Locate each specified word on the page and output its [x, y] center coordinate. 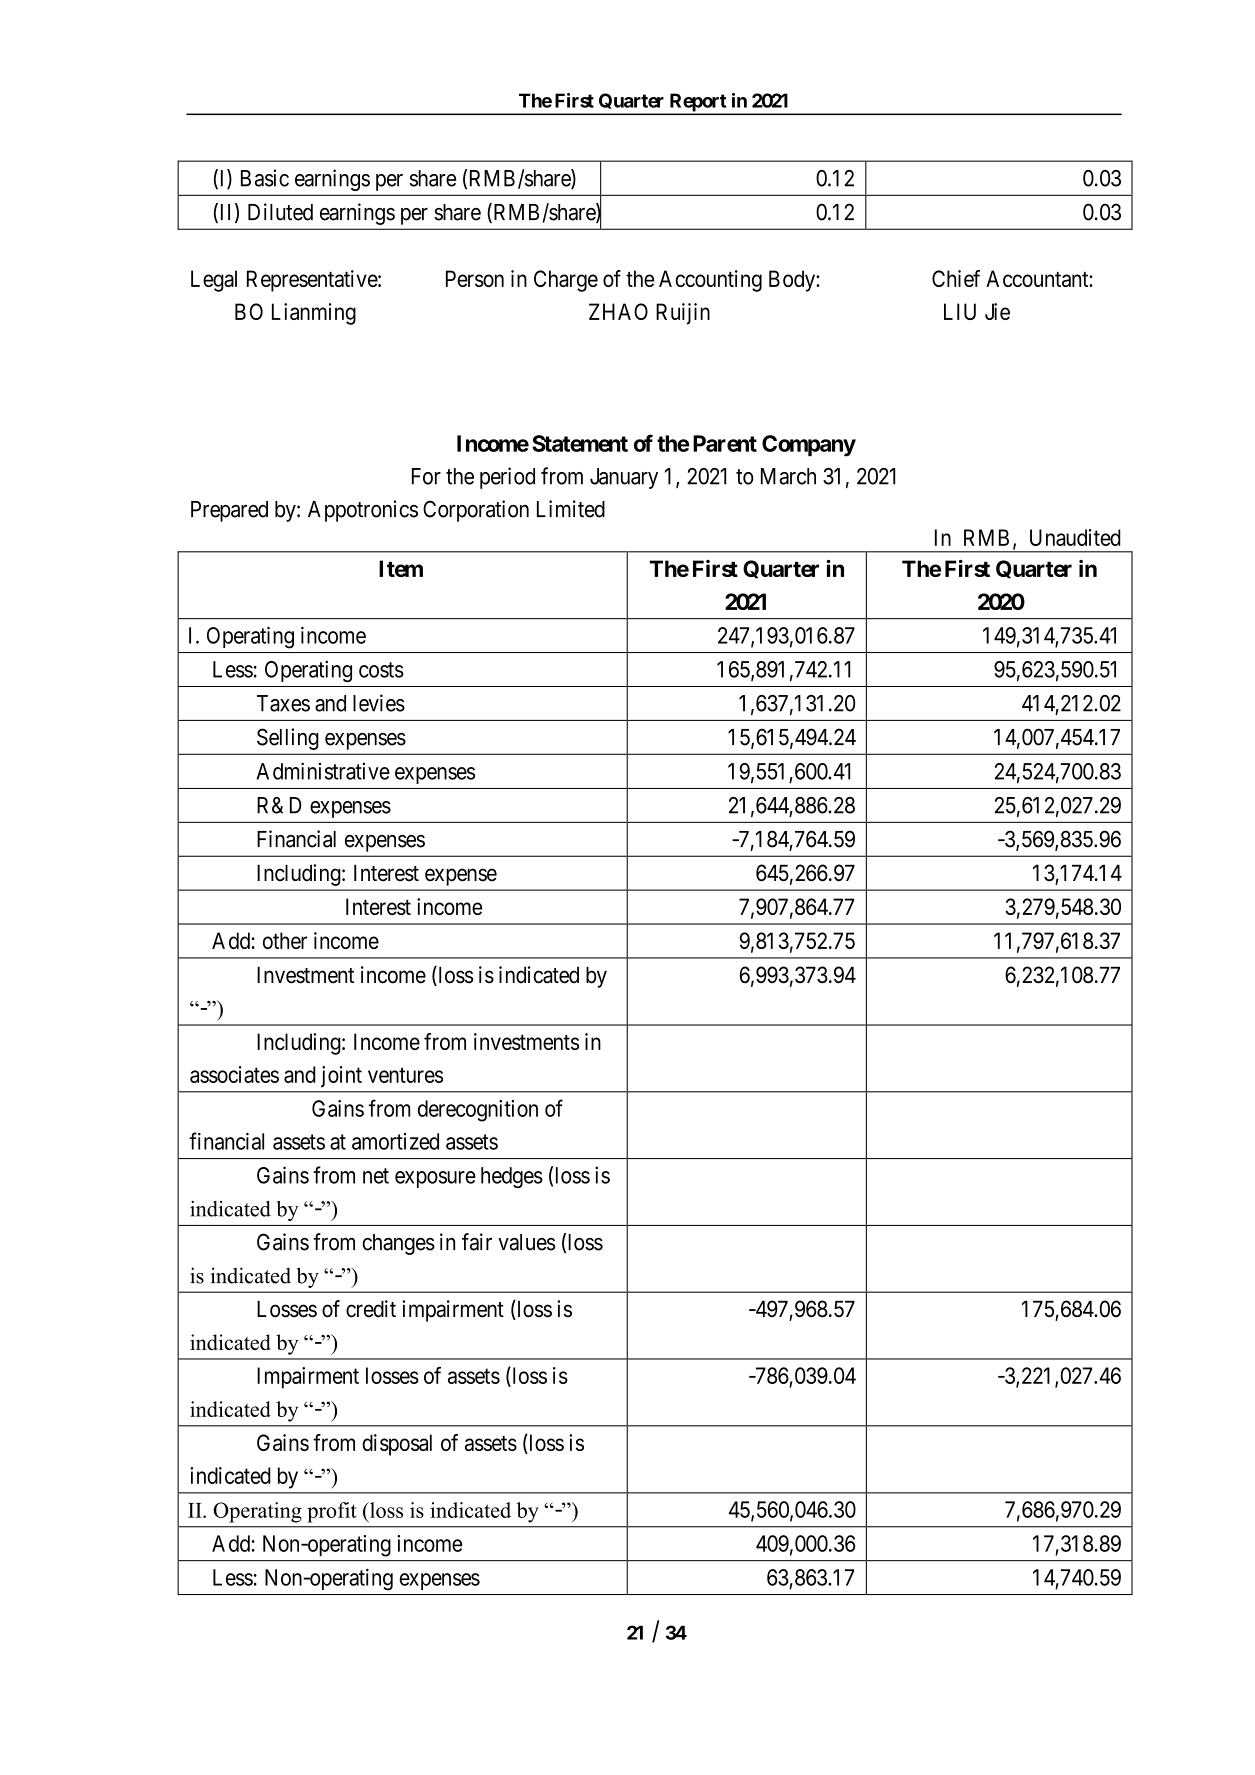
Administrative [323, 771]
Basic [265, 178]
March [788, 476]
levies [379, 703]
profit [331, 1512]
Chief [956, 278]
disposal [397, 1445]
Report [698, 103]
